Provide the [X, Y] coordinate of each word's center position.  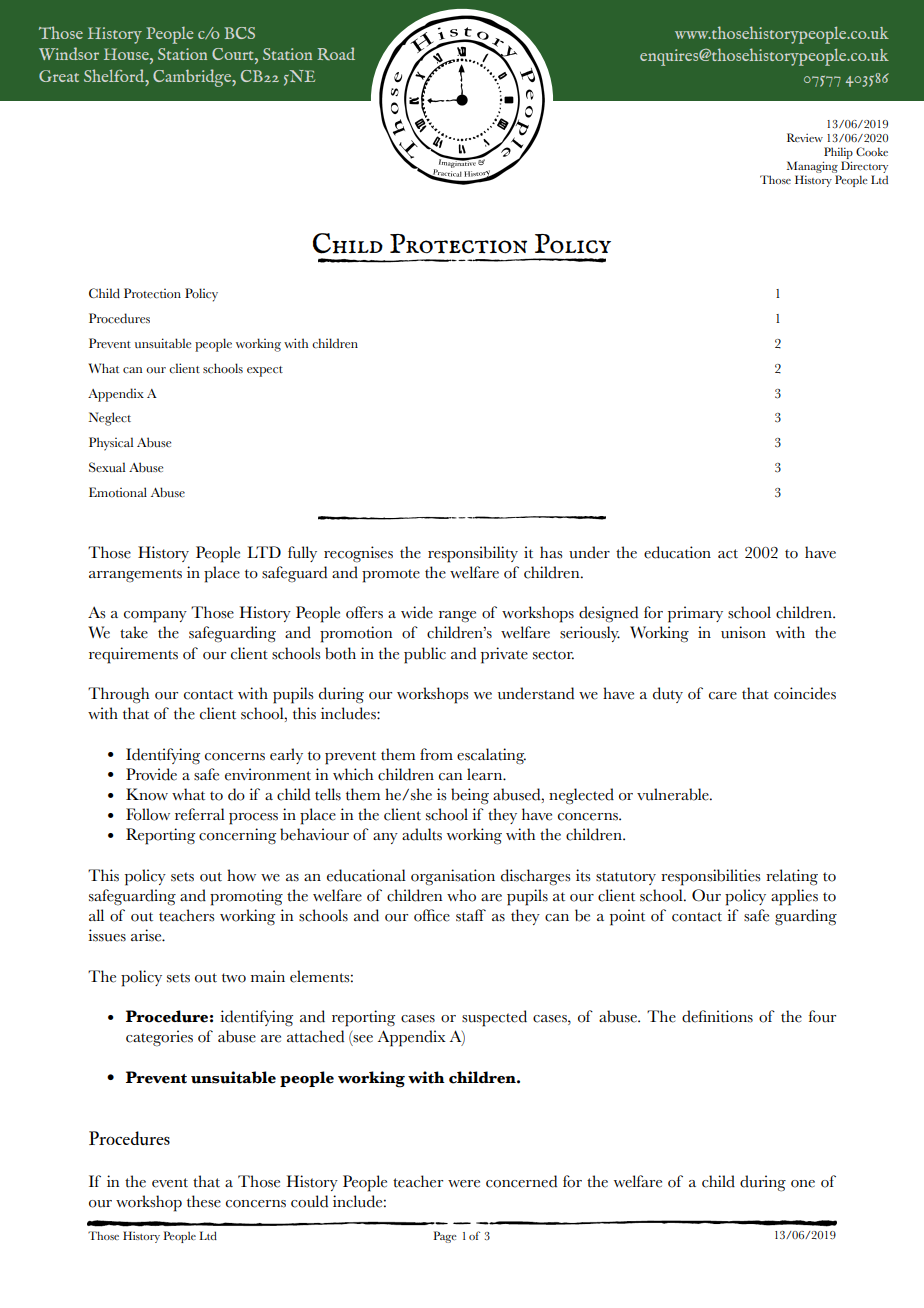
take [134, 632]
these [204, 1201]
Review [805, 137]
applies [794, 897]
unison [743, 632]
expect [265, 371]
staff [471, 915]
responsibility [473, 554]
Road [336, 53]
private [504, 655]
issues [107, 935]
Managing [812, 167]
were [464, 1184]
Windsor [69, 53]
